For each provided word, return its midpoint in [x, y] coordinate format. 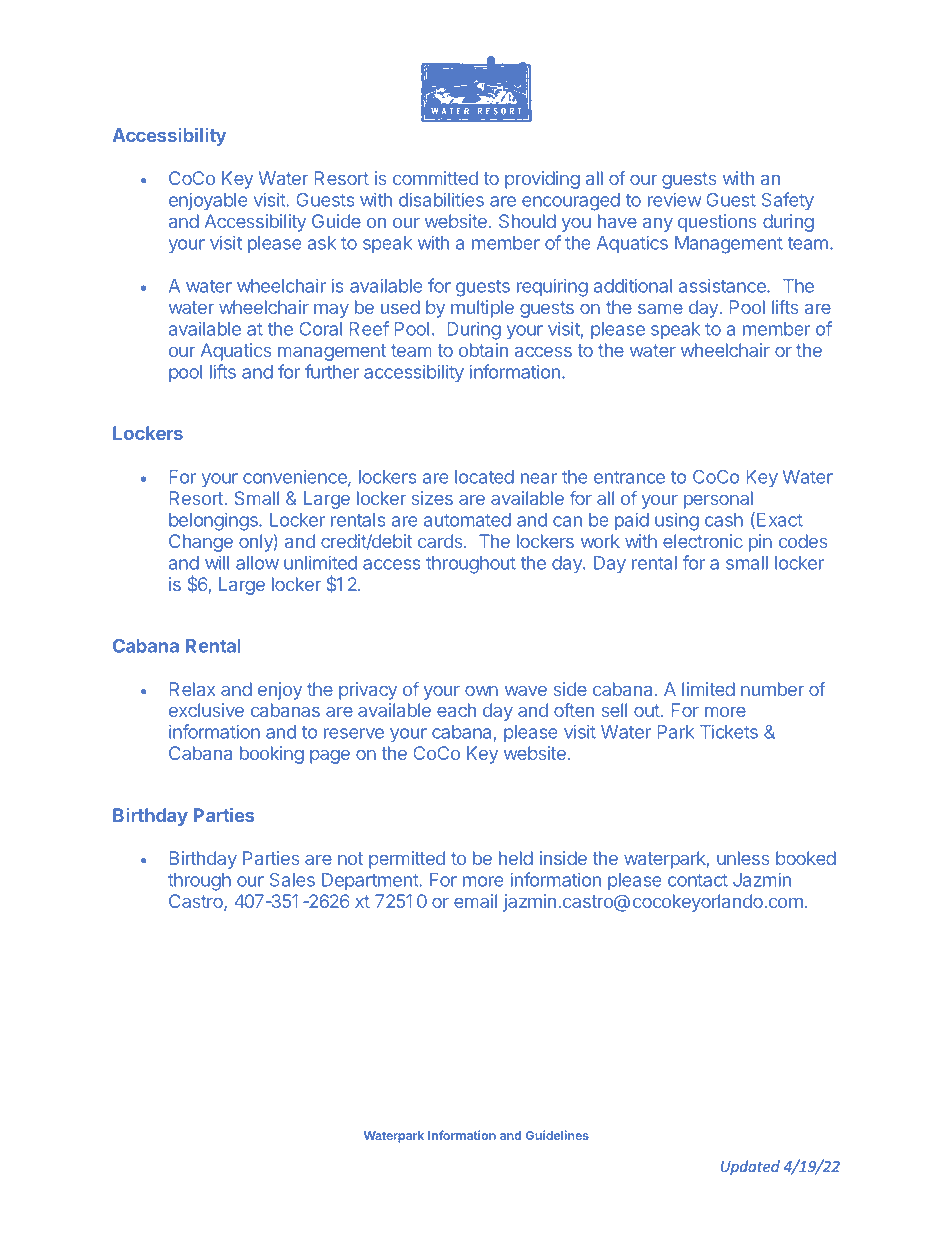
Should [527, 221]
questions [717, 223]
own [481, 691]
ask [322, 243]
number [772, 689]
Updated [750, 1167]
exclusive [206, 710]
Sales [292, 880]
